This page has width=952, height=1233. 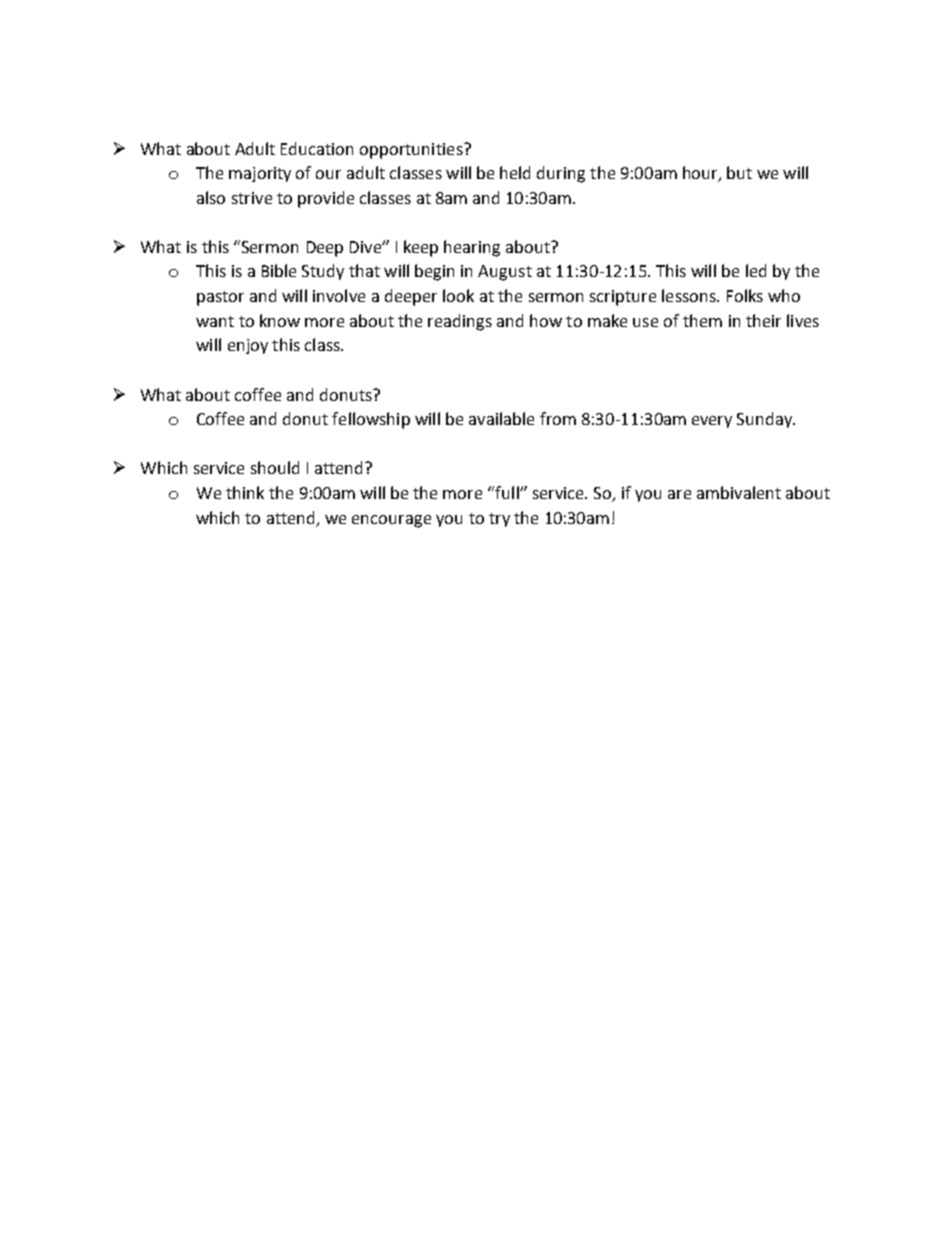 I want to click on them, so click(x=702, y=320).
